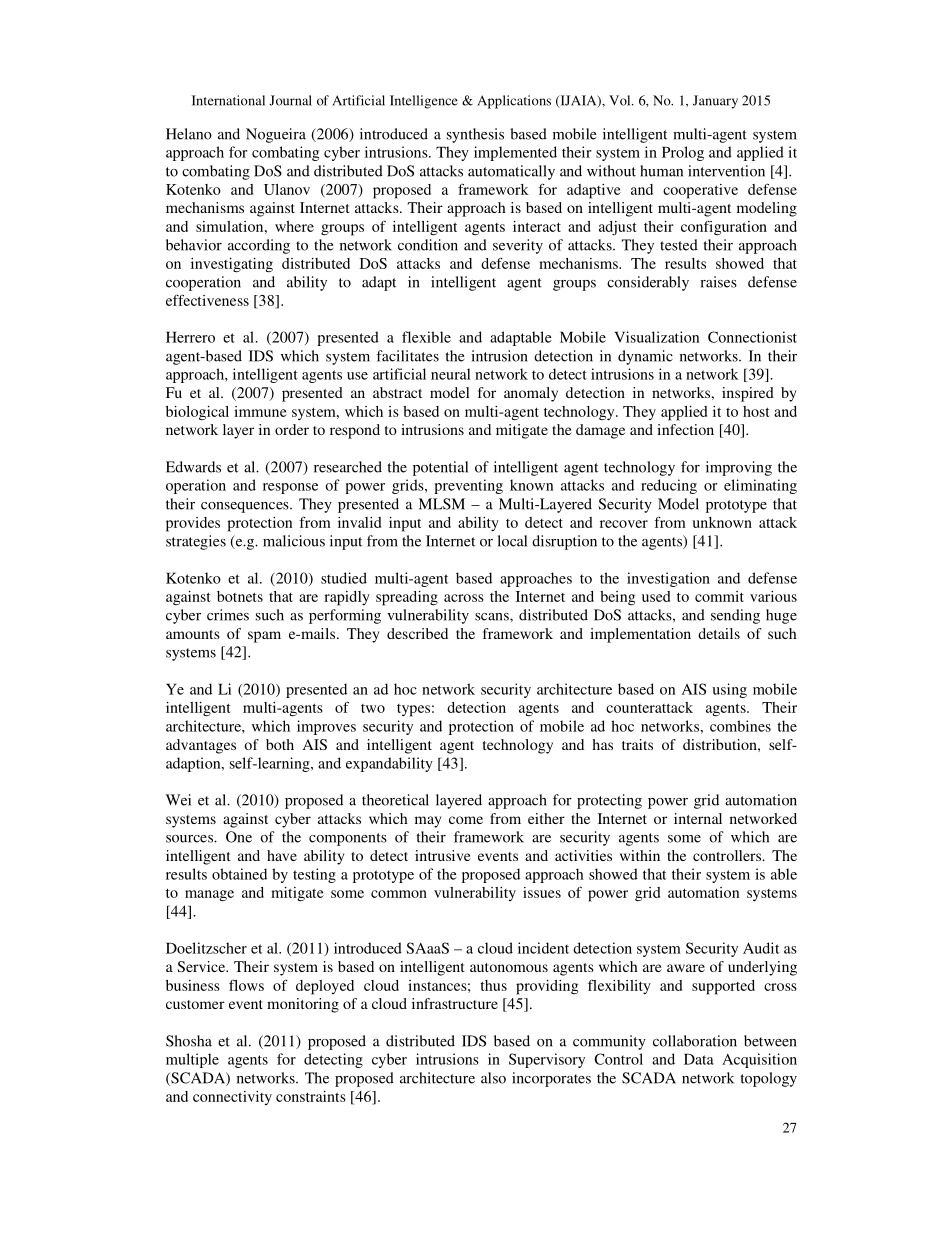 The height and width of the document is (1233, 952). I want to click on International, so click(228, 100).
